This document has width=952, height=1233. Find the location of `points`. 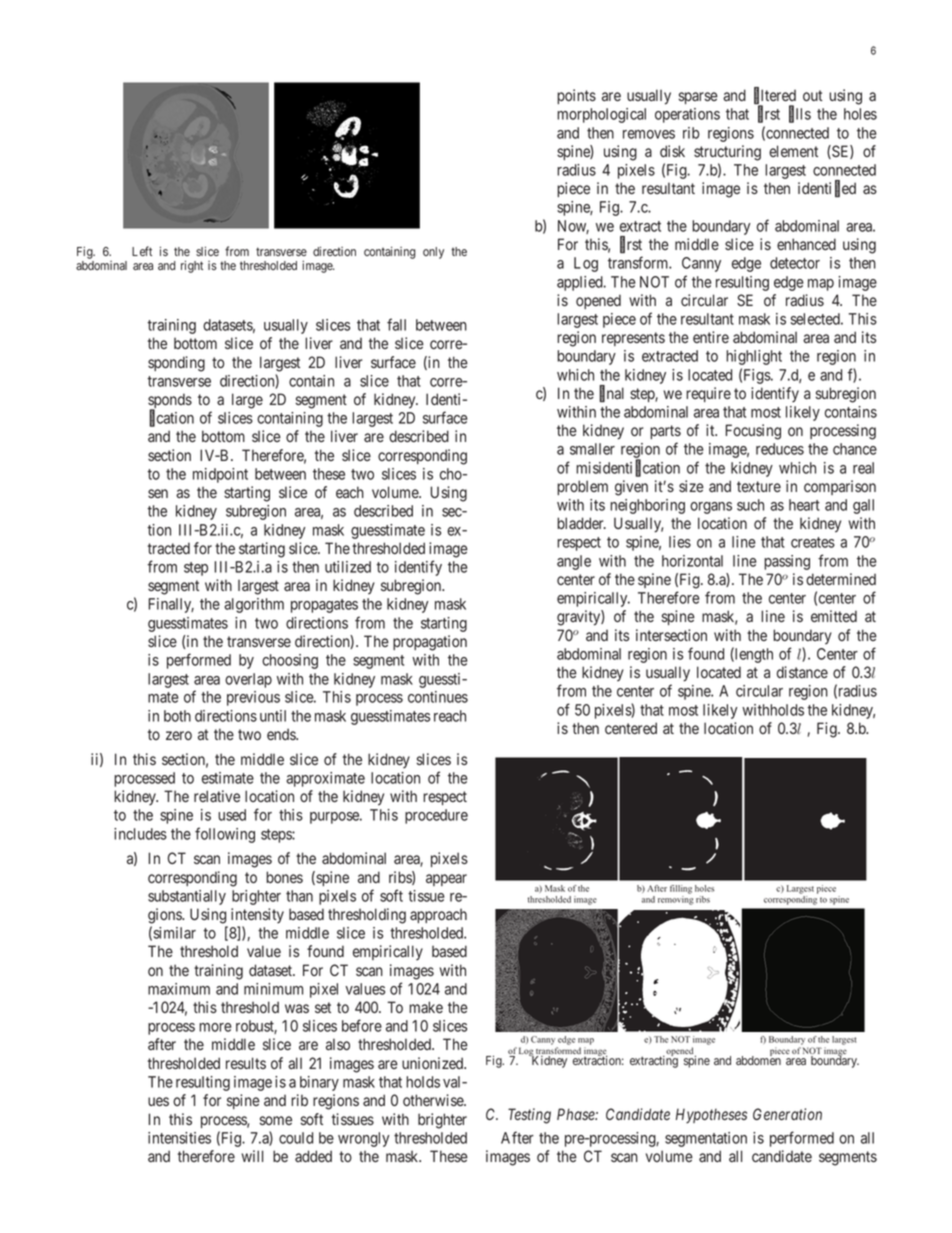

points is located at coordinates (576, 96).
